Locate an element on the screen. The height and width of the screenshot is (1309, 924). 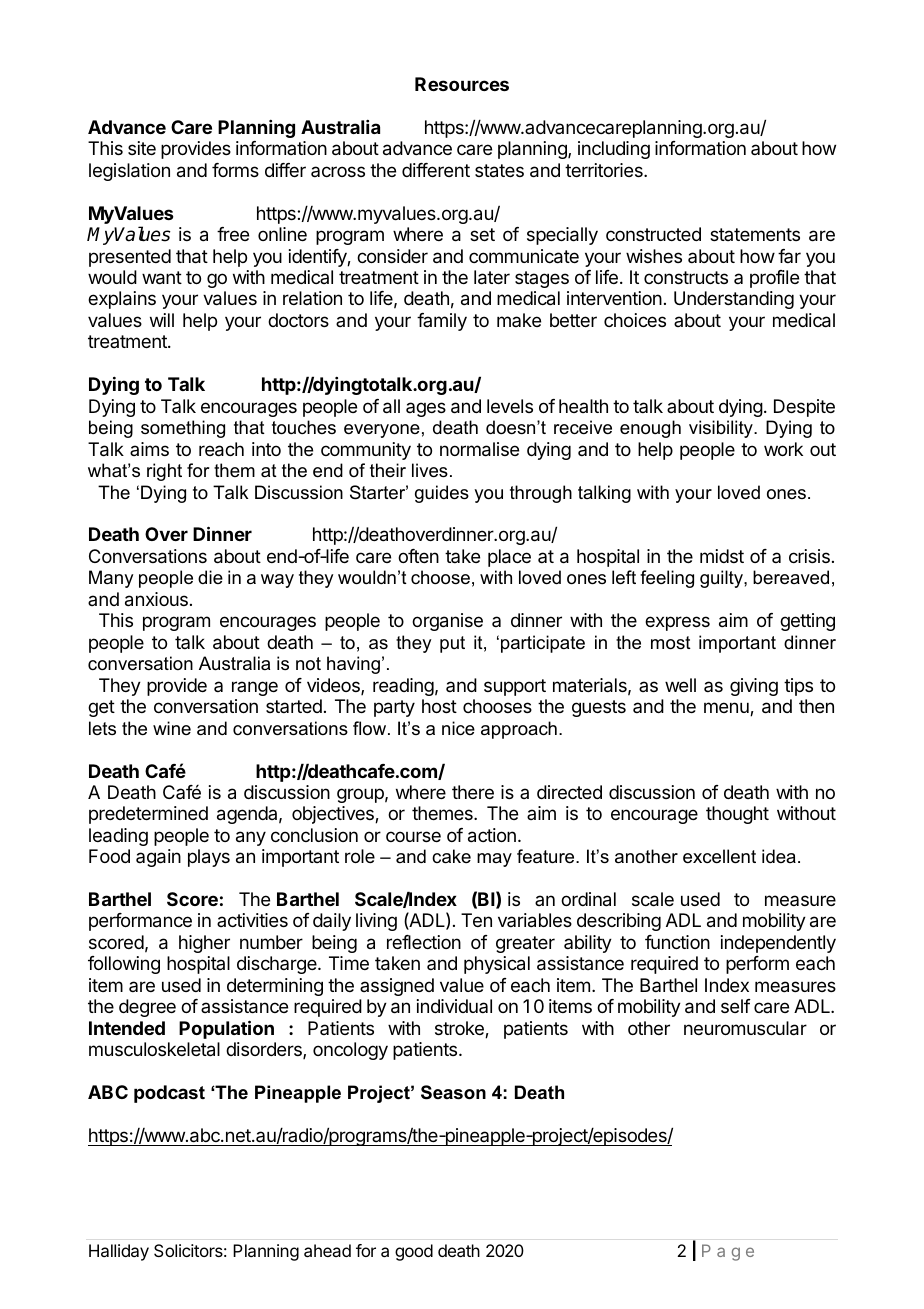
Halliday is located at coordinates (119, 1252).
